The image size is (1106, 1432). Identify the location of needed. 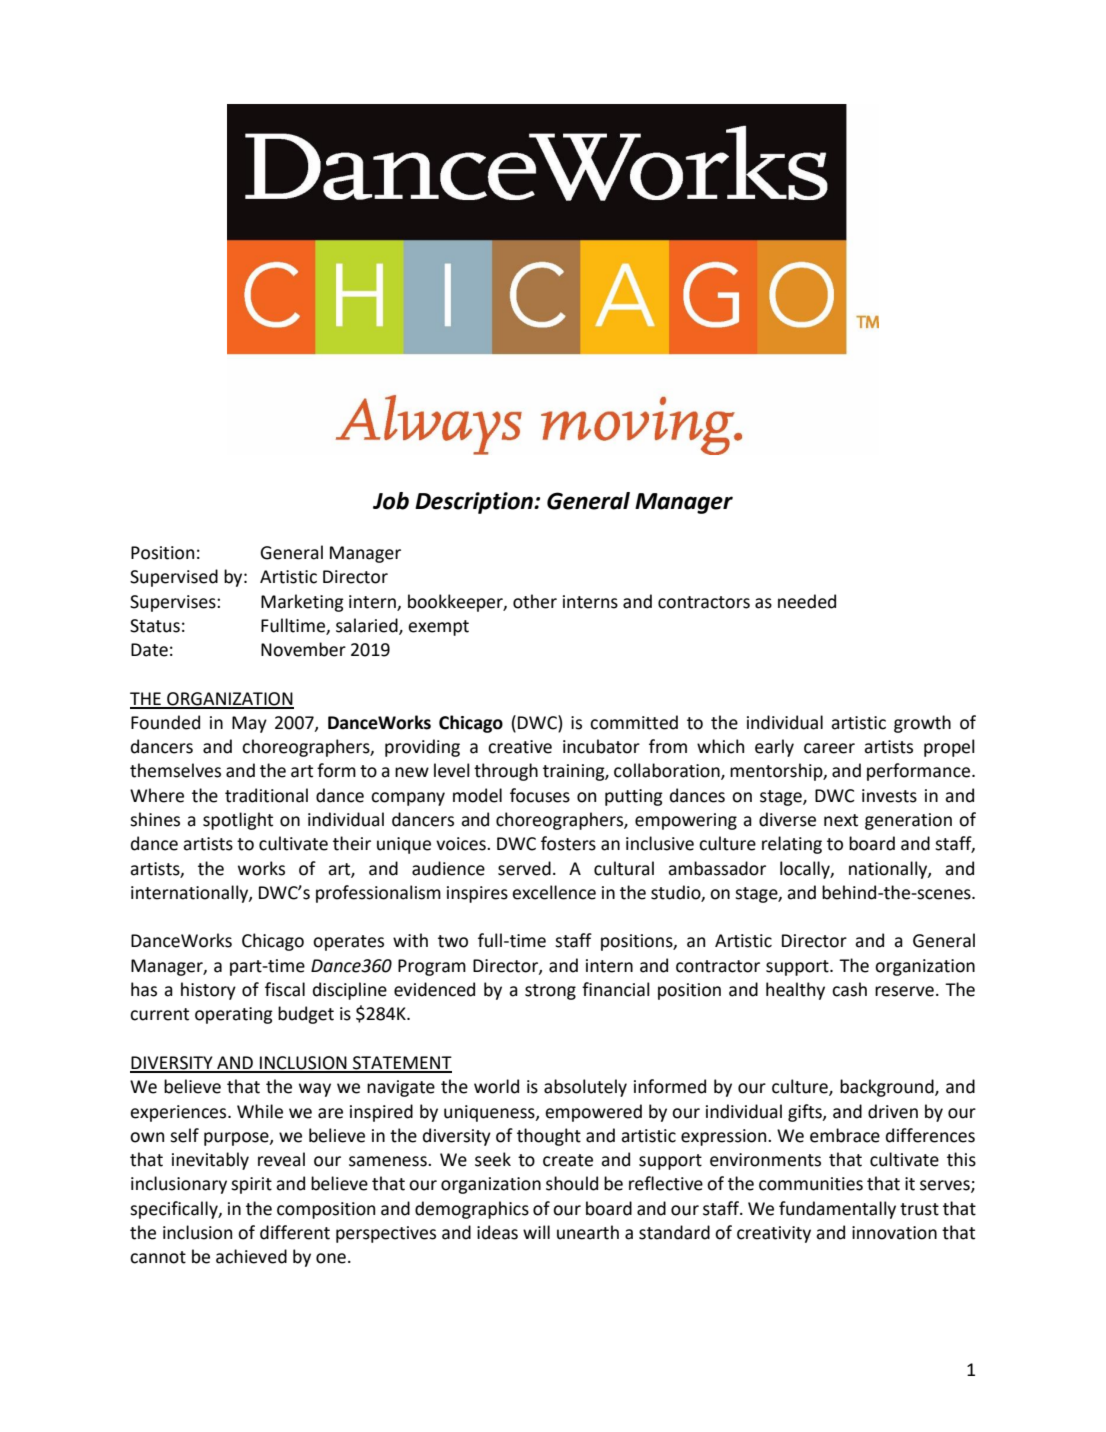
(807, 601).
